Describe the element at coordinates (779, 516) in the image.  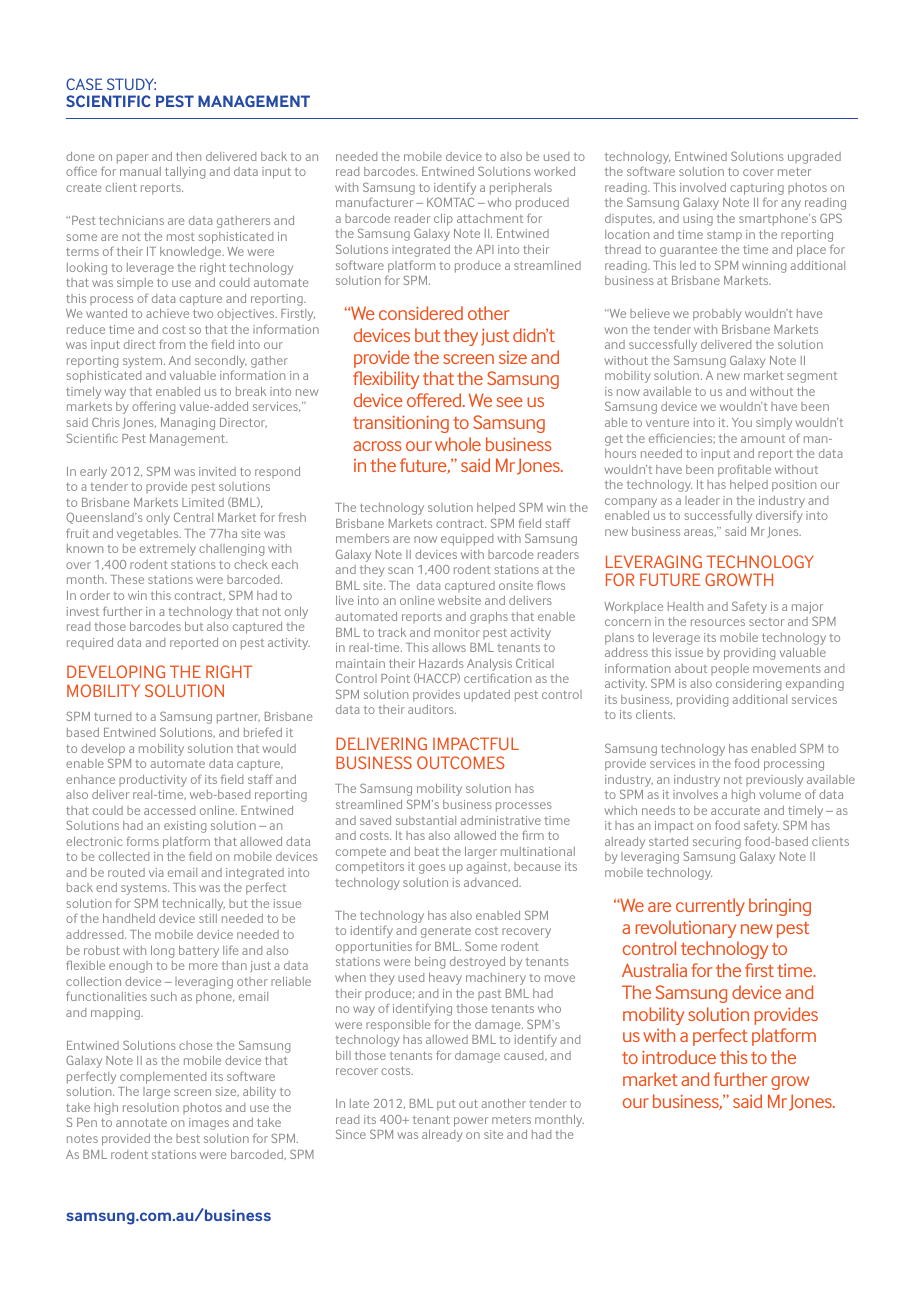
I see `diversify` at that location.
